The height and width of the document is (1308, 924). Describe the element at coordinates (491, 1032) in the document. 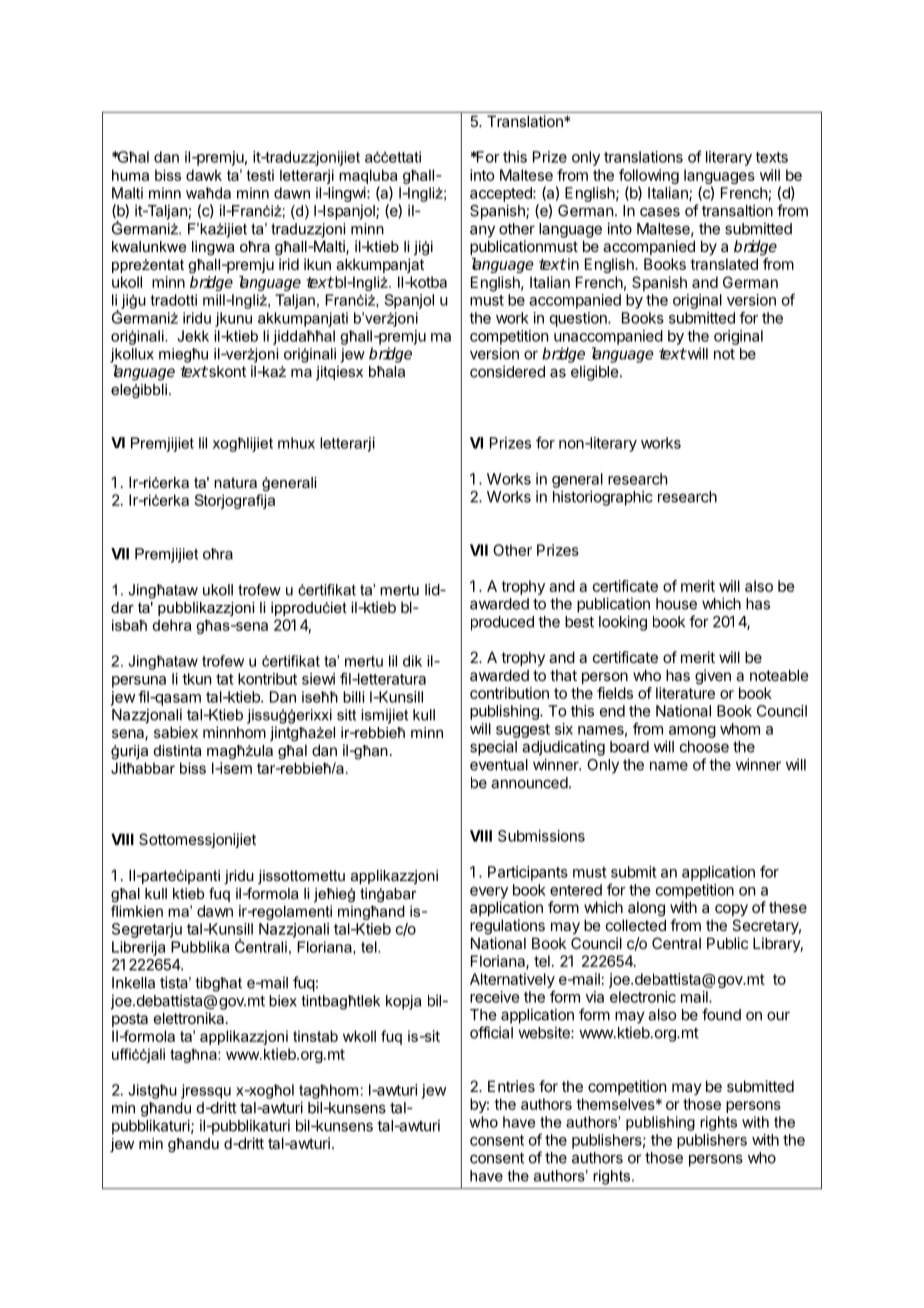

I see `official` at that location.
